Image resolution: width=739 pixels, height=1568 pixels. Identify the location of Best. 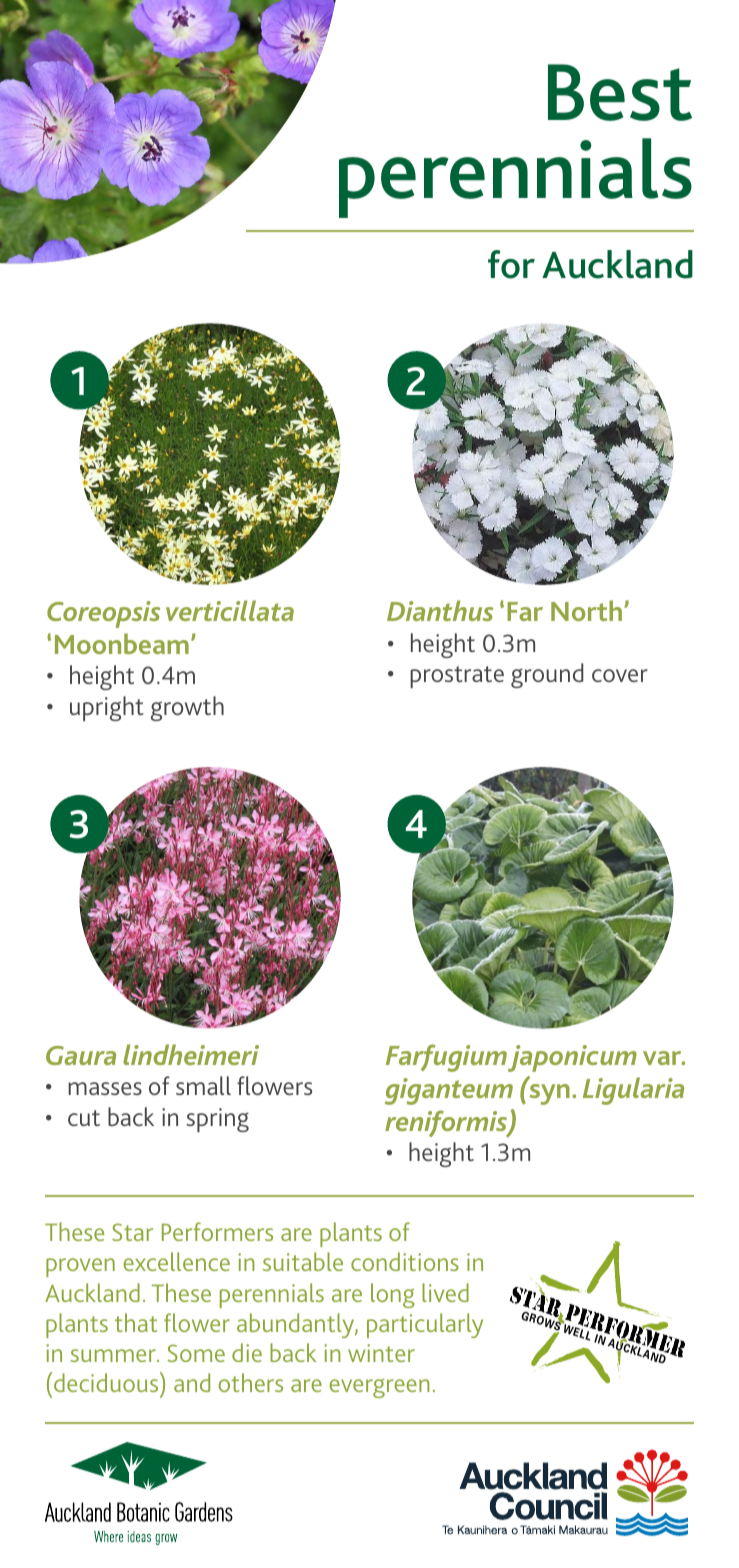
(620, 92).
